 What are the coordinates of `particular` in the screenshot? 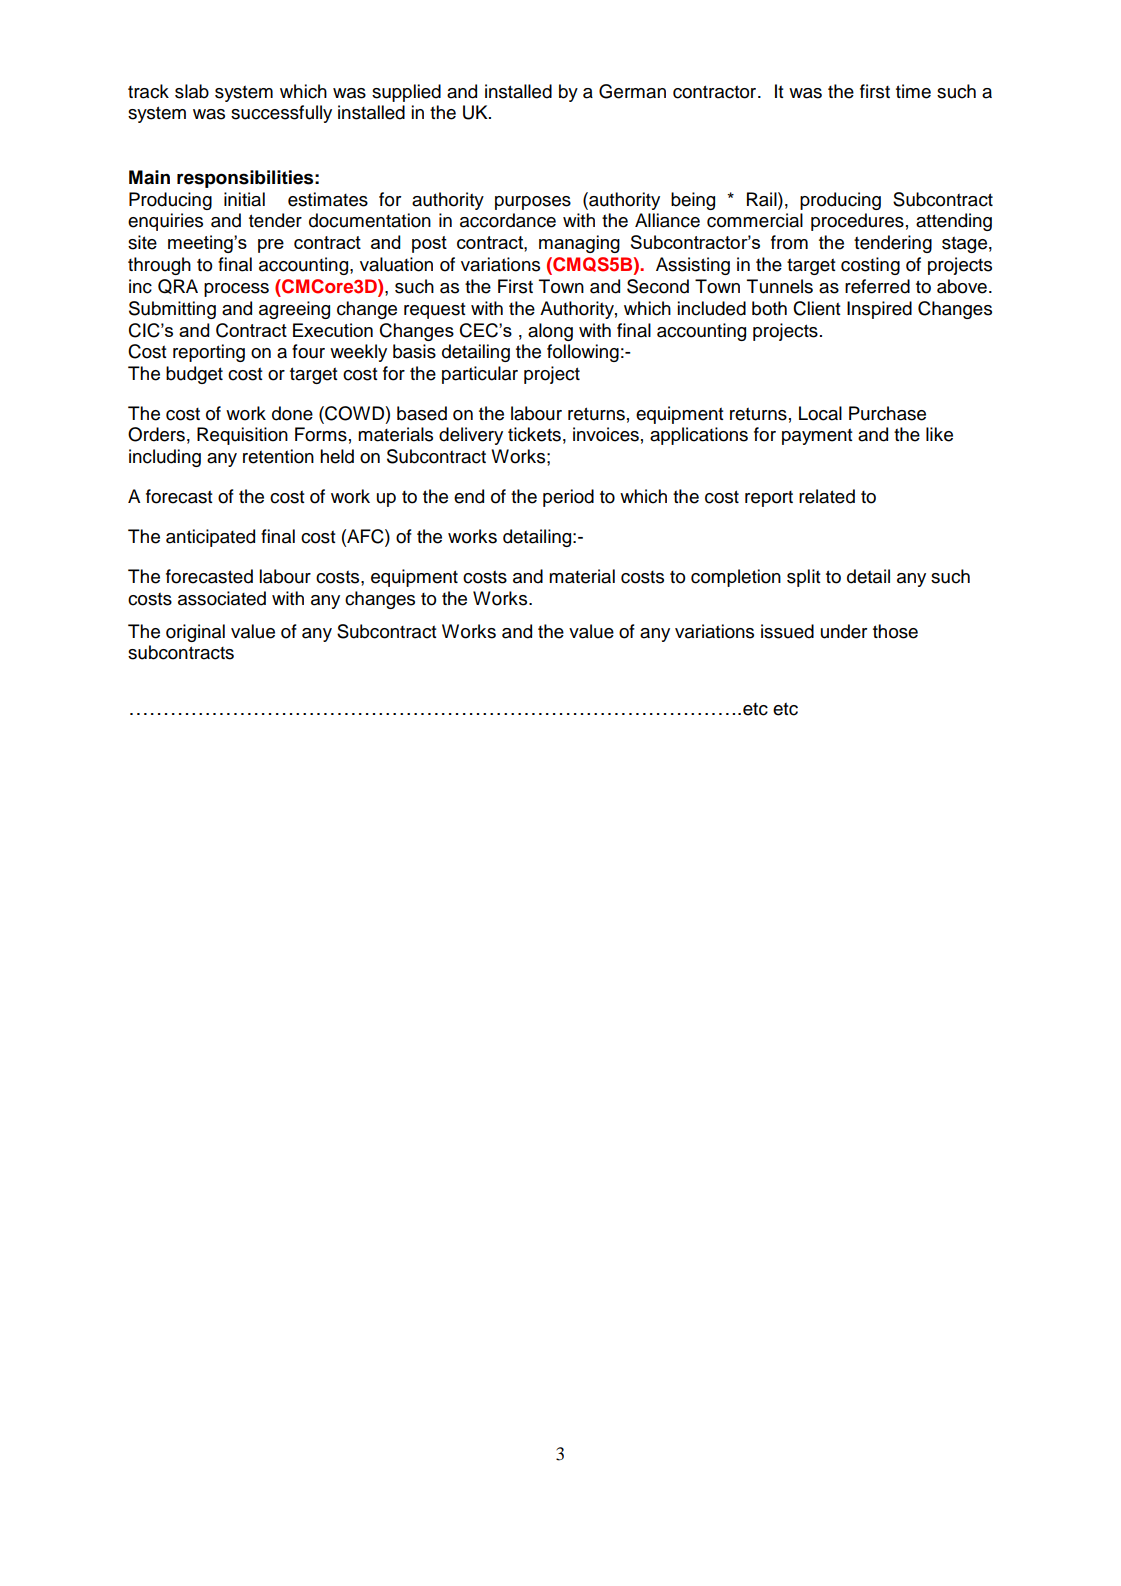 It's located at (480, 375).
